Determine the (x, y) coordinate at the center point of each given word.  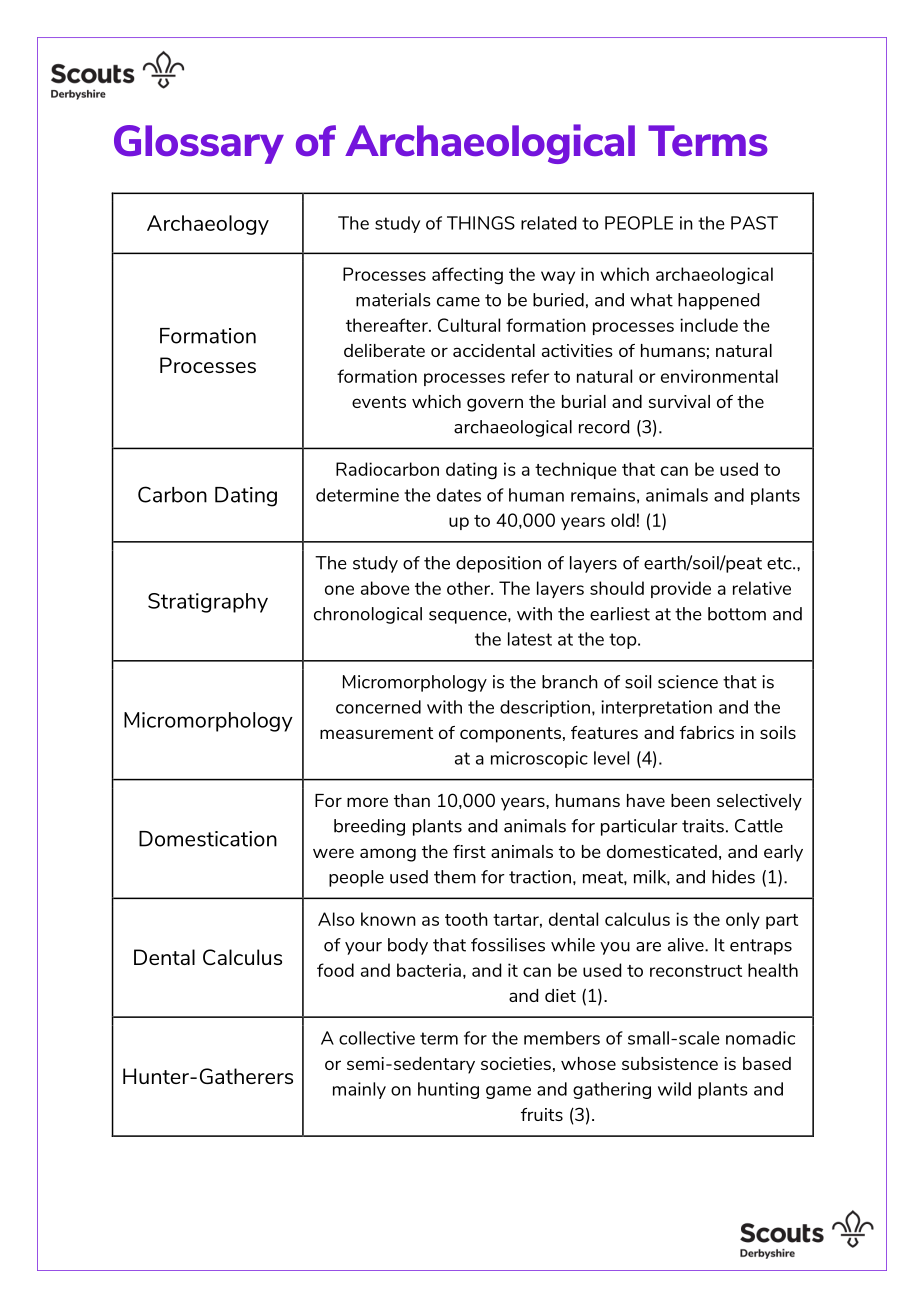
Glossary (199, 144)
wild (674, 1089)
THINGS (481, 223)
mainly (359, 1090)
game (508, 1092)
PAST (754, 223)
